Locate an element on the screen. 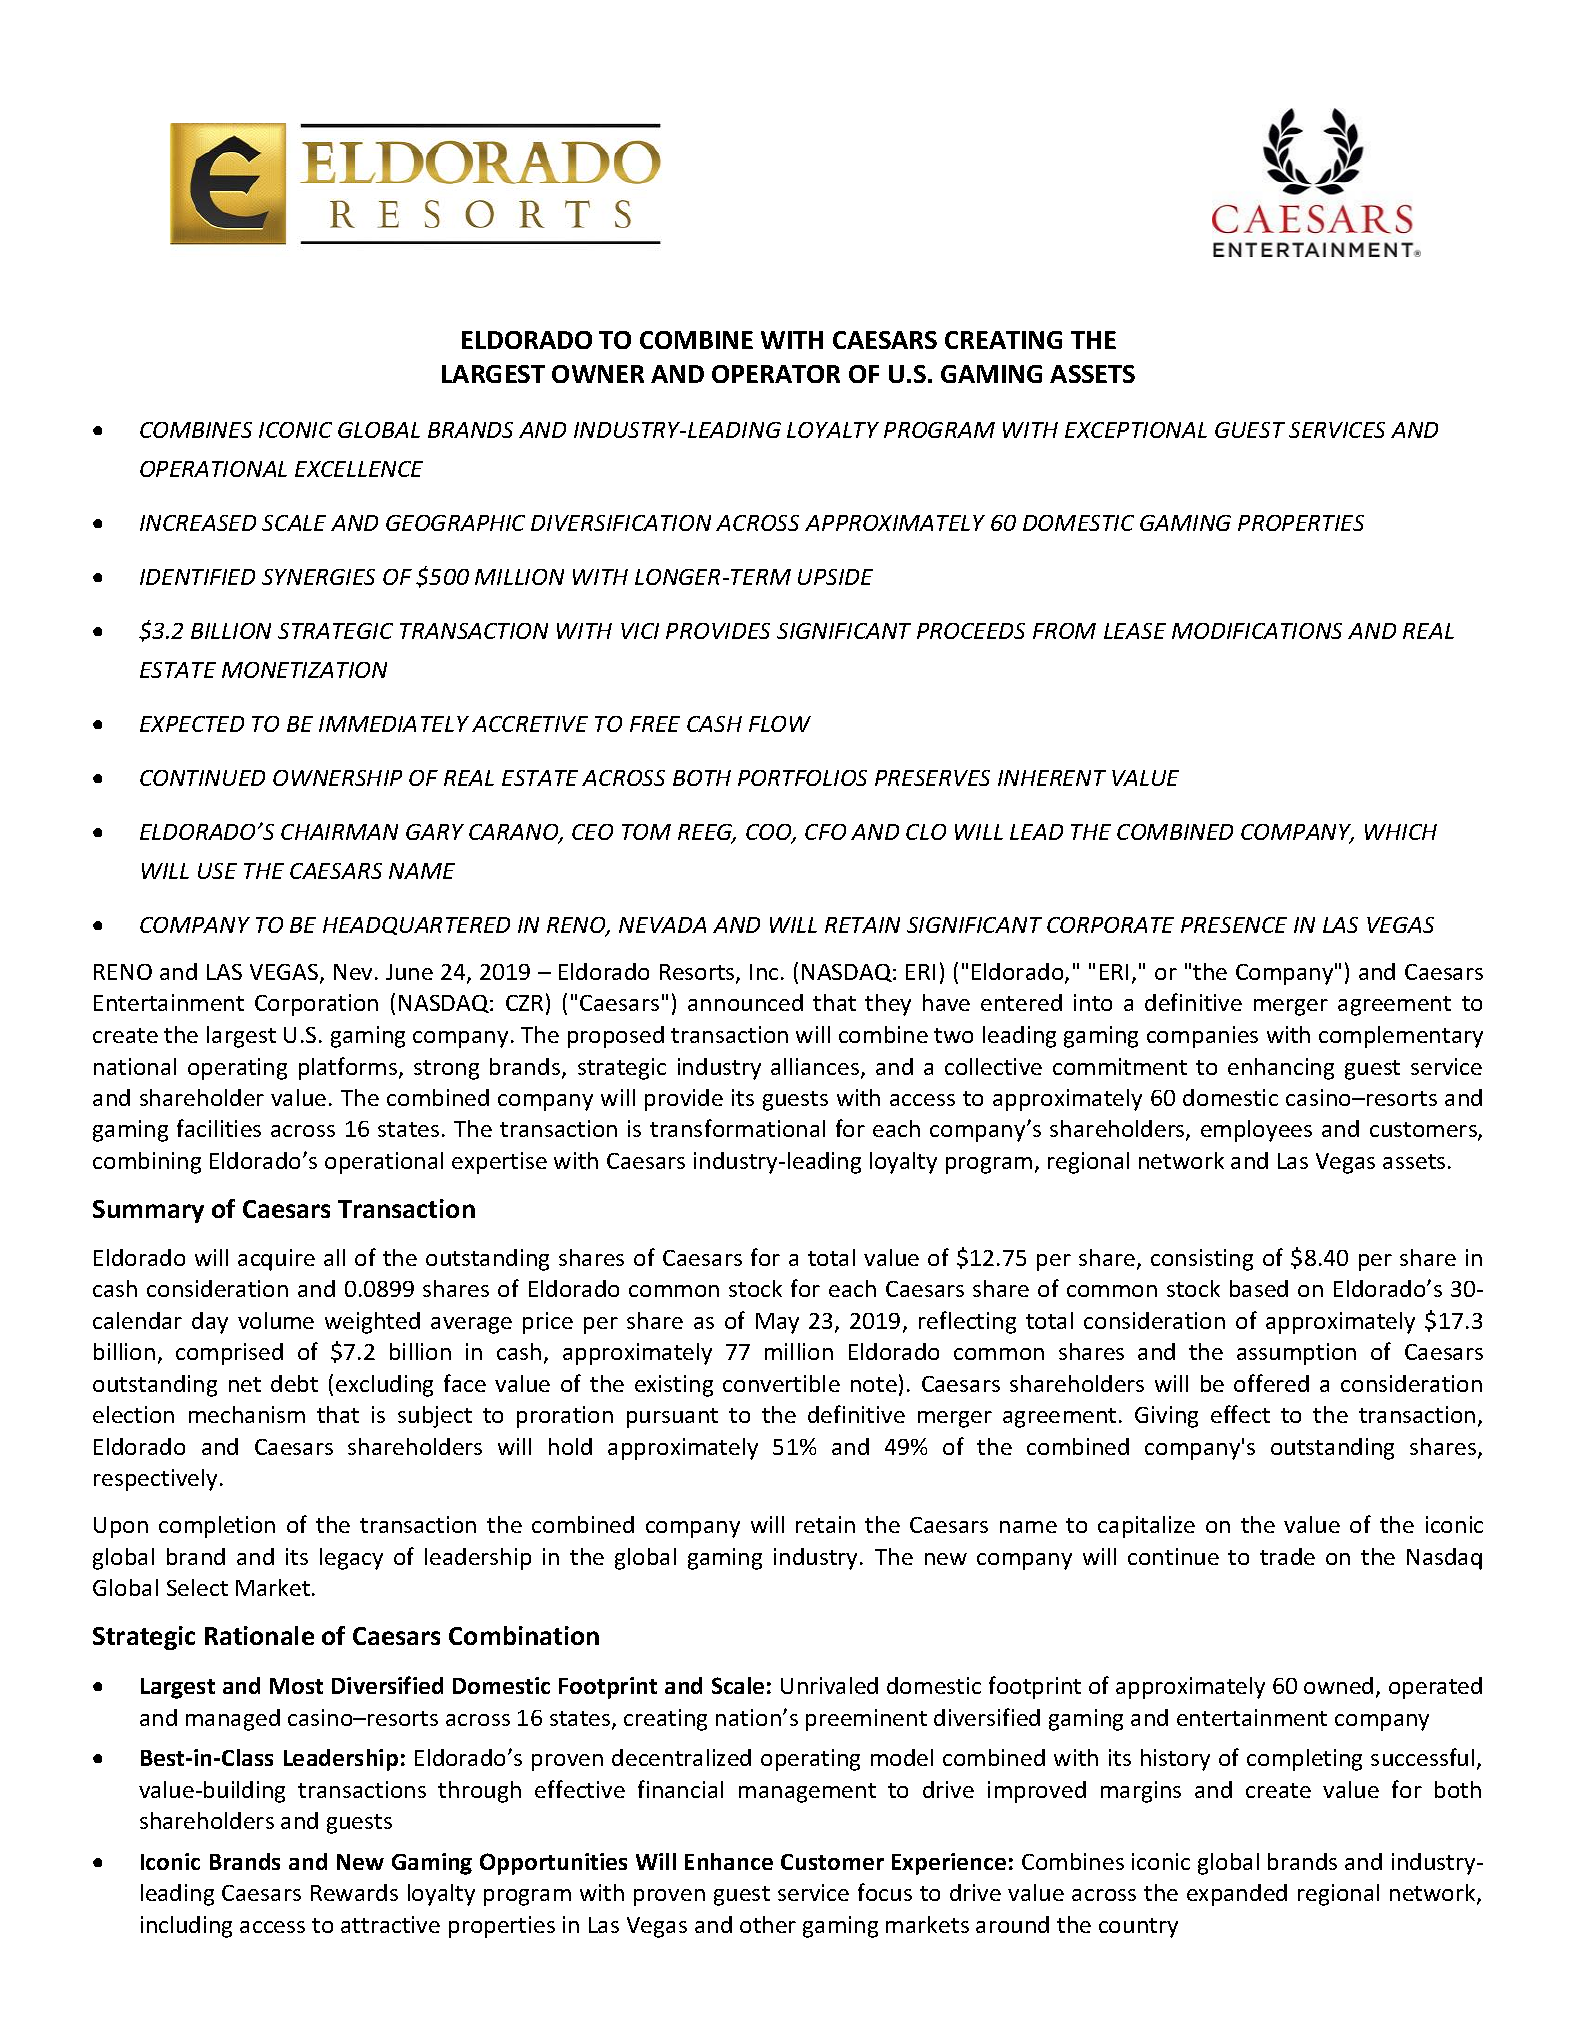 Image resolution: width=1577 pixels, height=2041 pixels. offered is located at coordinates (1271, 1383).
